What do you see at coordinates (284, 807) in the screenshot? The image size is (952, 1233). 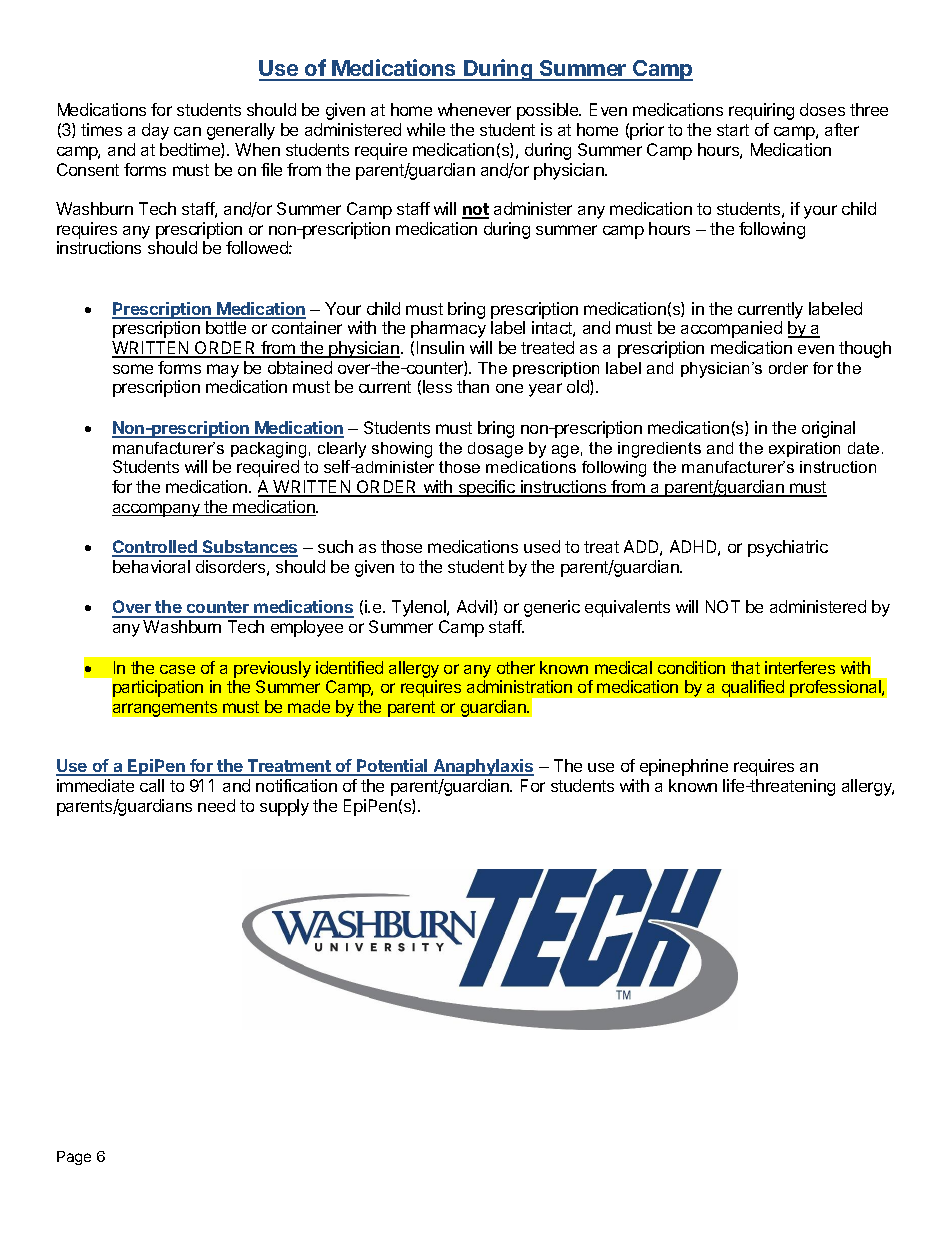 I see `supply` at bounding box center [284, 807].
